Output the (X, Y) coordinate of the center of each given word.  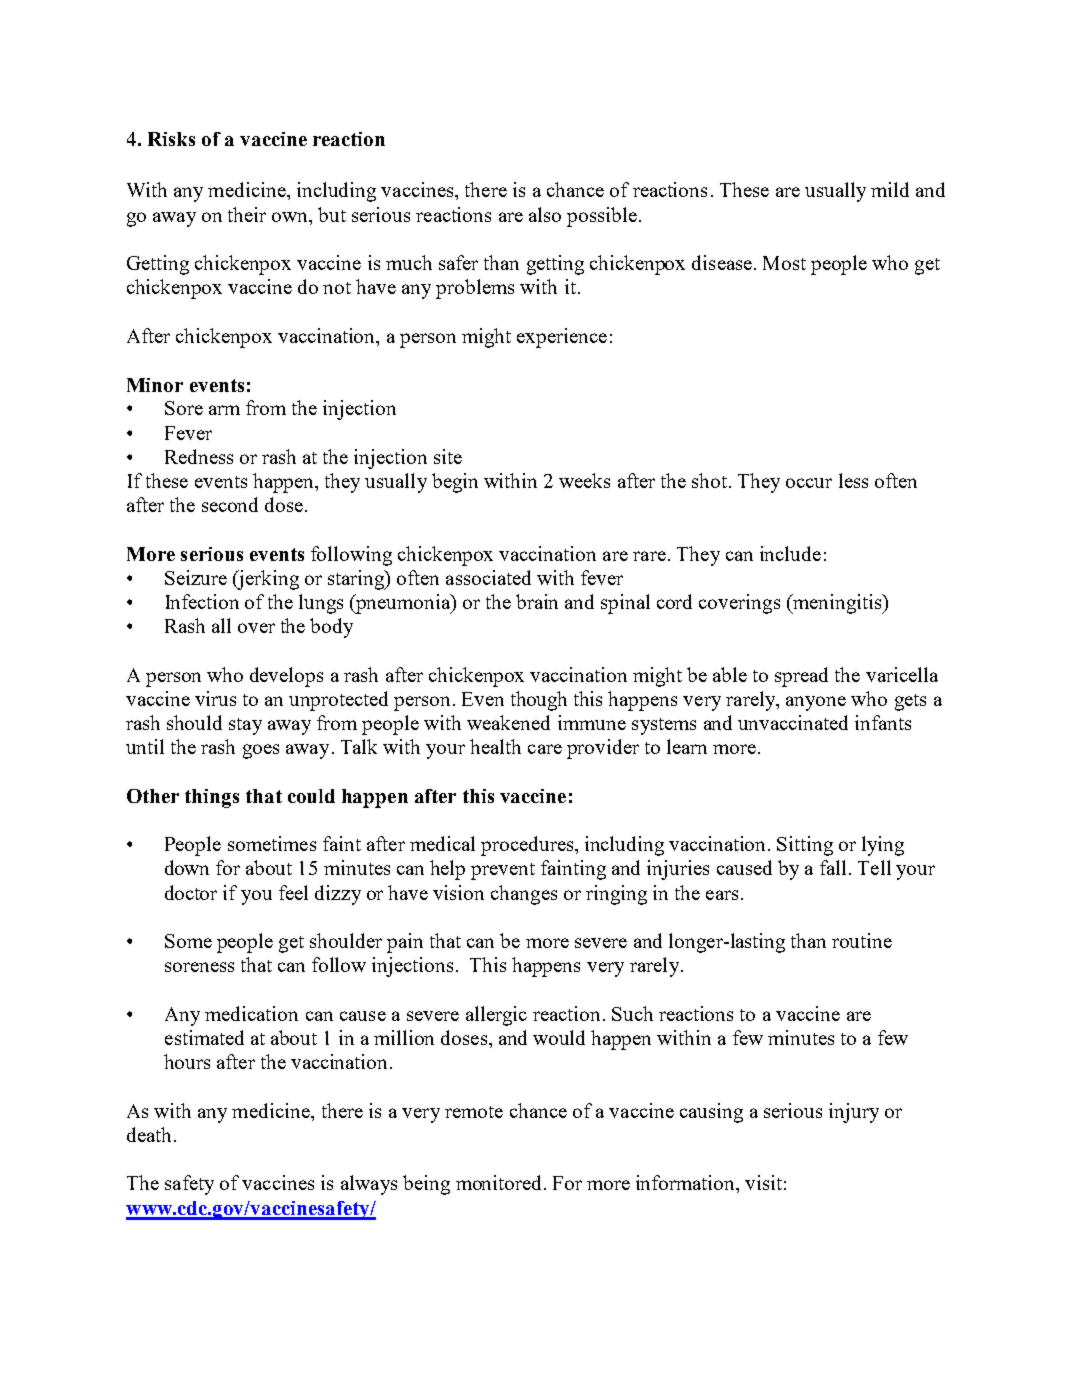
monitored (500, 1182)
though (539, 701)
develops (286, 677)
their (247, 214)
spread (801, 677)
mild (890, 189)
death (149, 1134)
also (545, 214)
